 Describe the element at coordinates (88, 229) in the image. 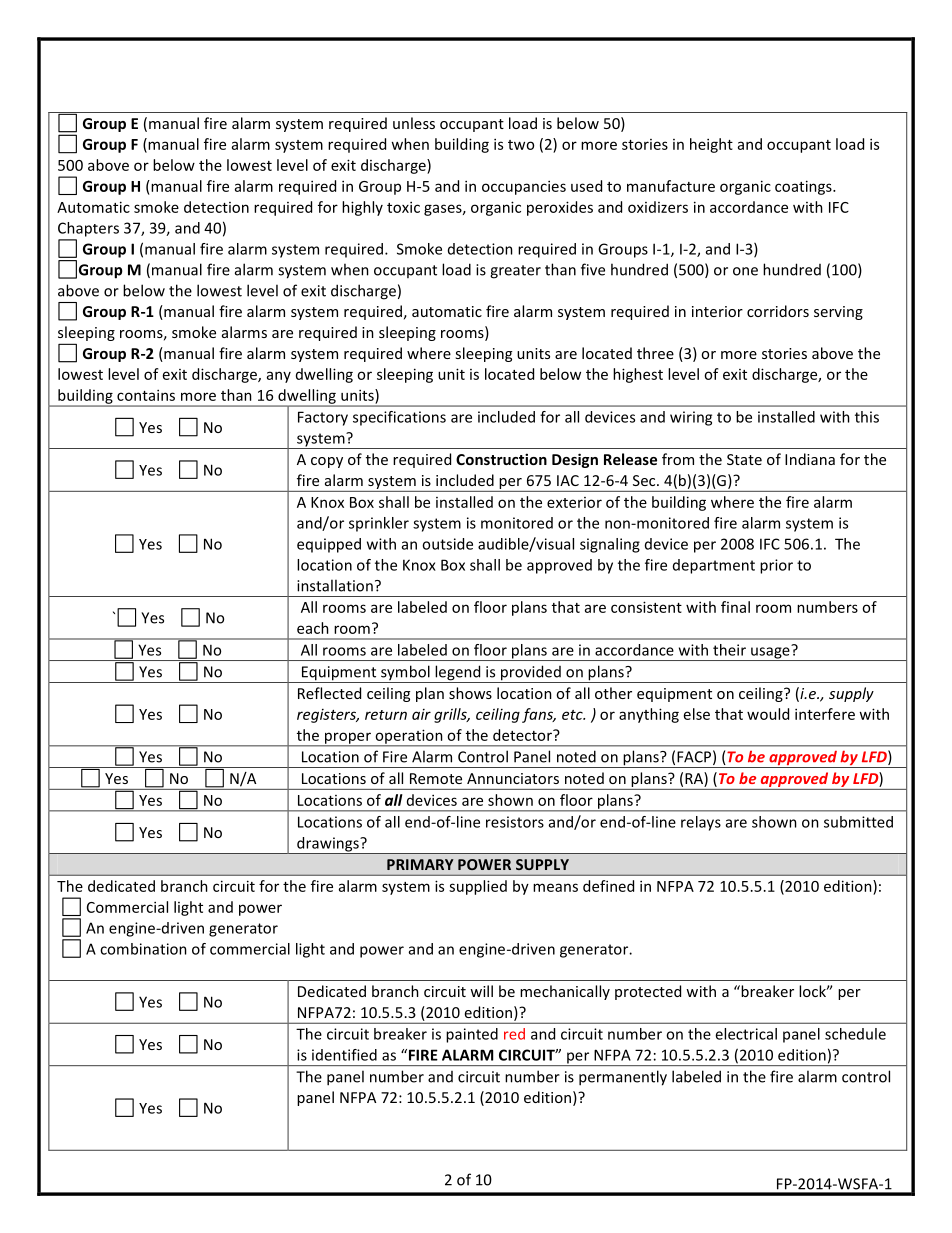

I see `Chapters` at that location.
